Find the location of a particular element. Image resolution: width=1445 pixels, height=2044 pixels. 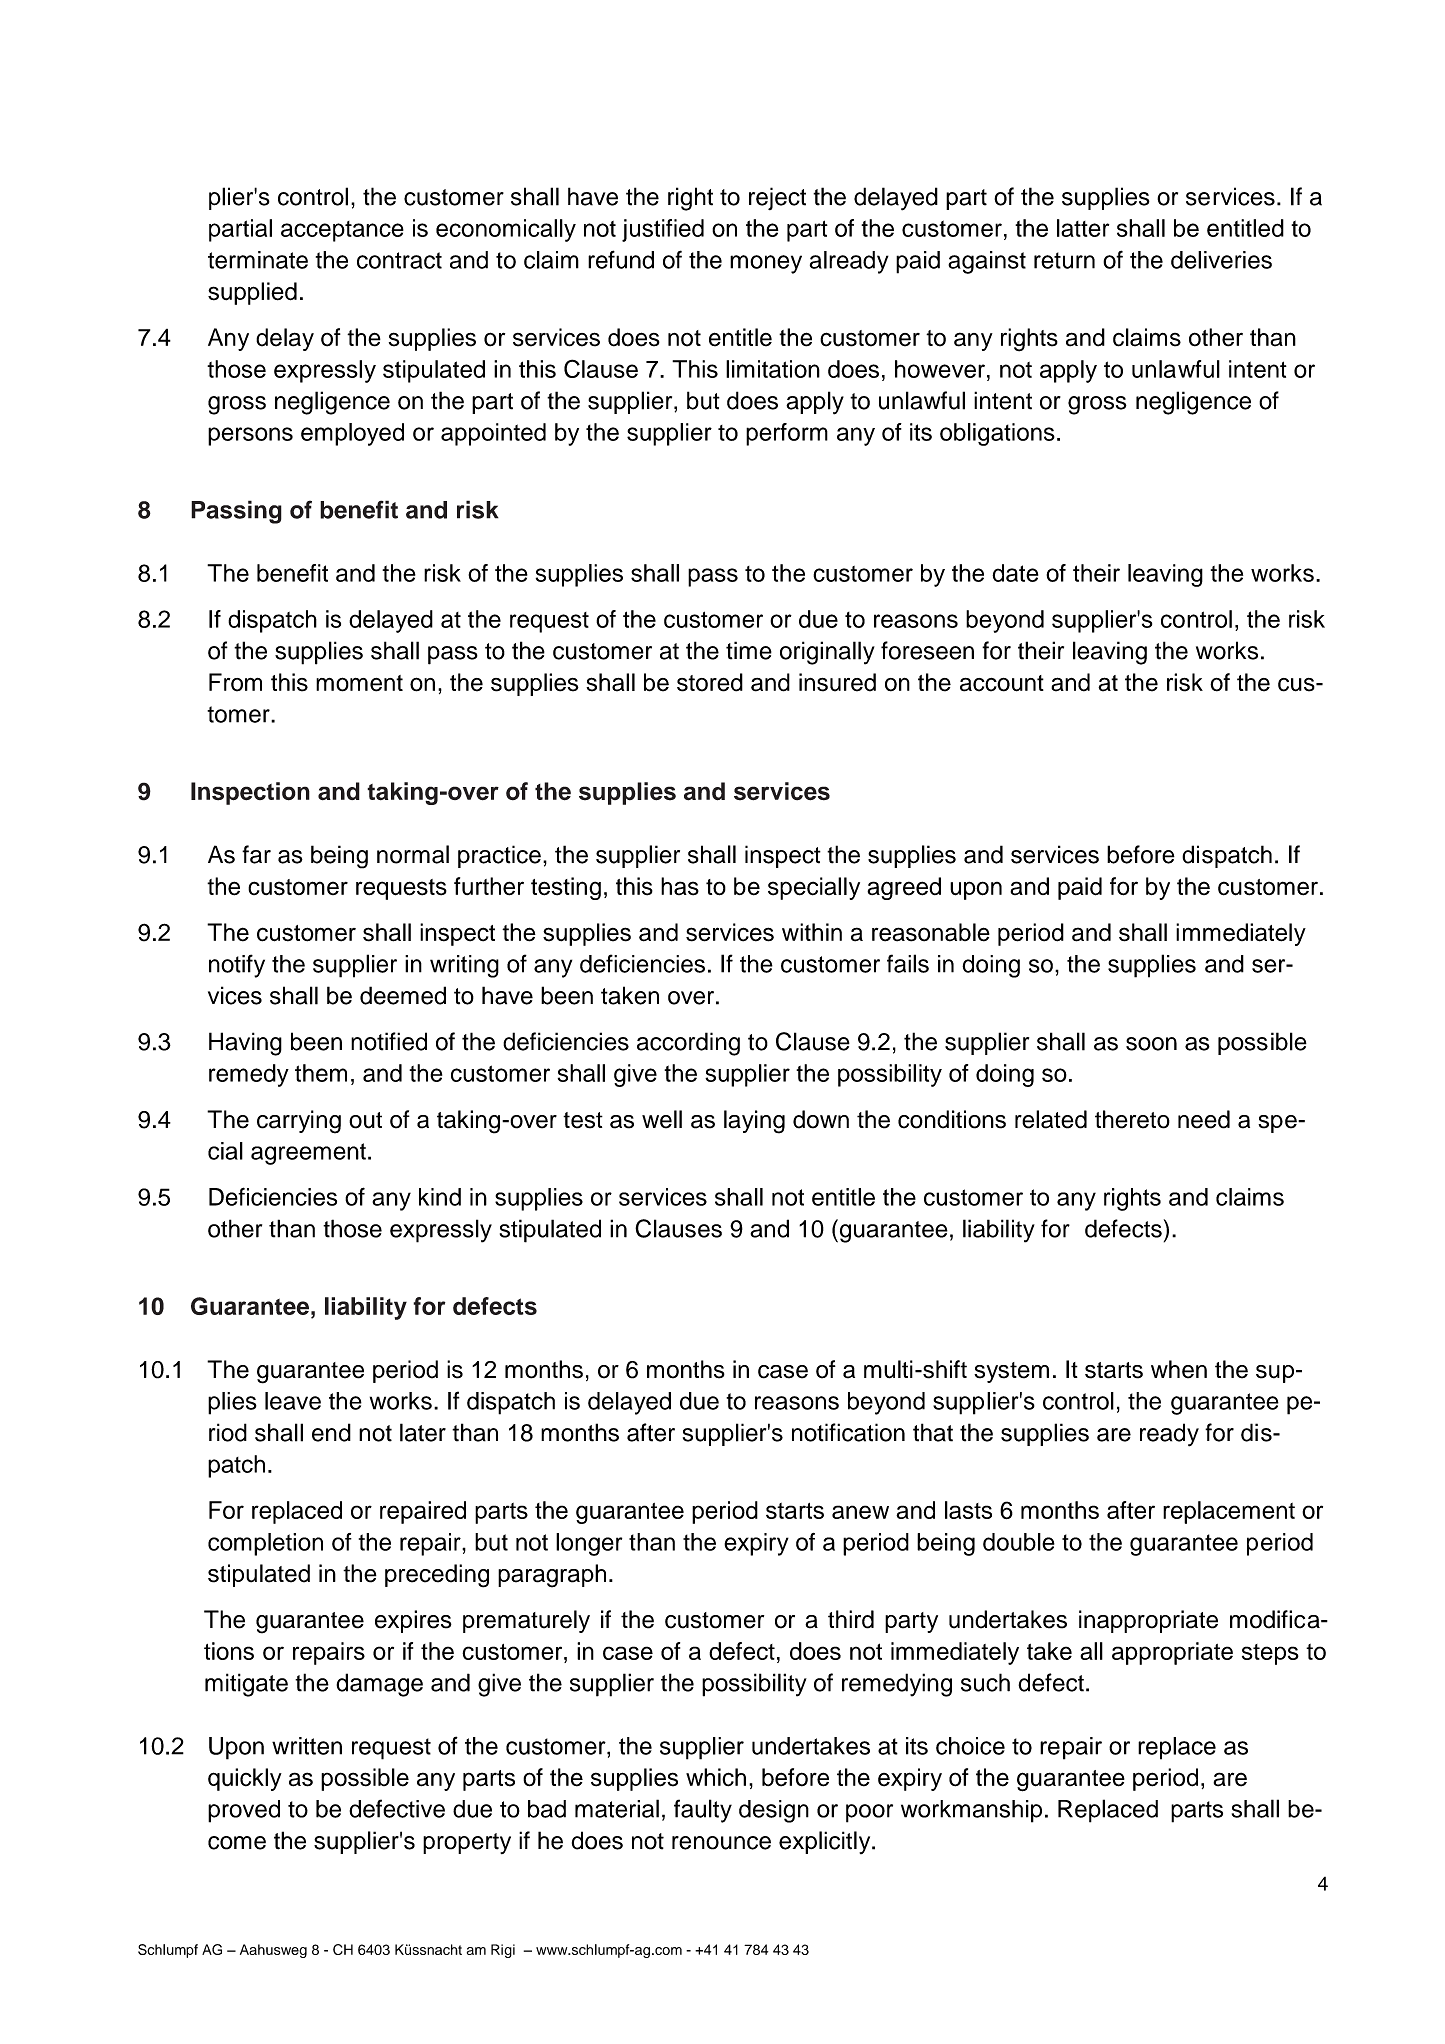

when is located at coordinates (1179, 1369).
